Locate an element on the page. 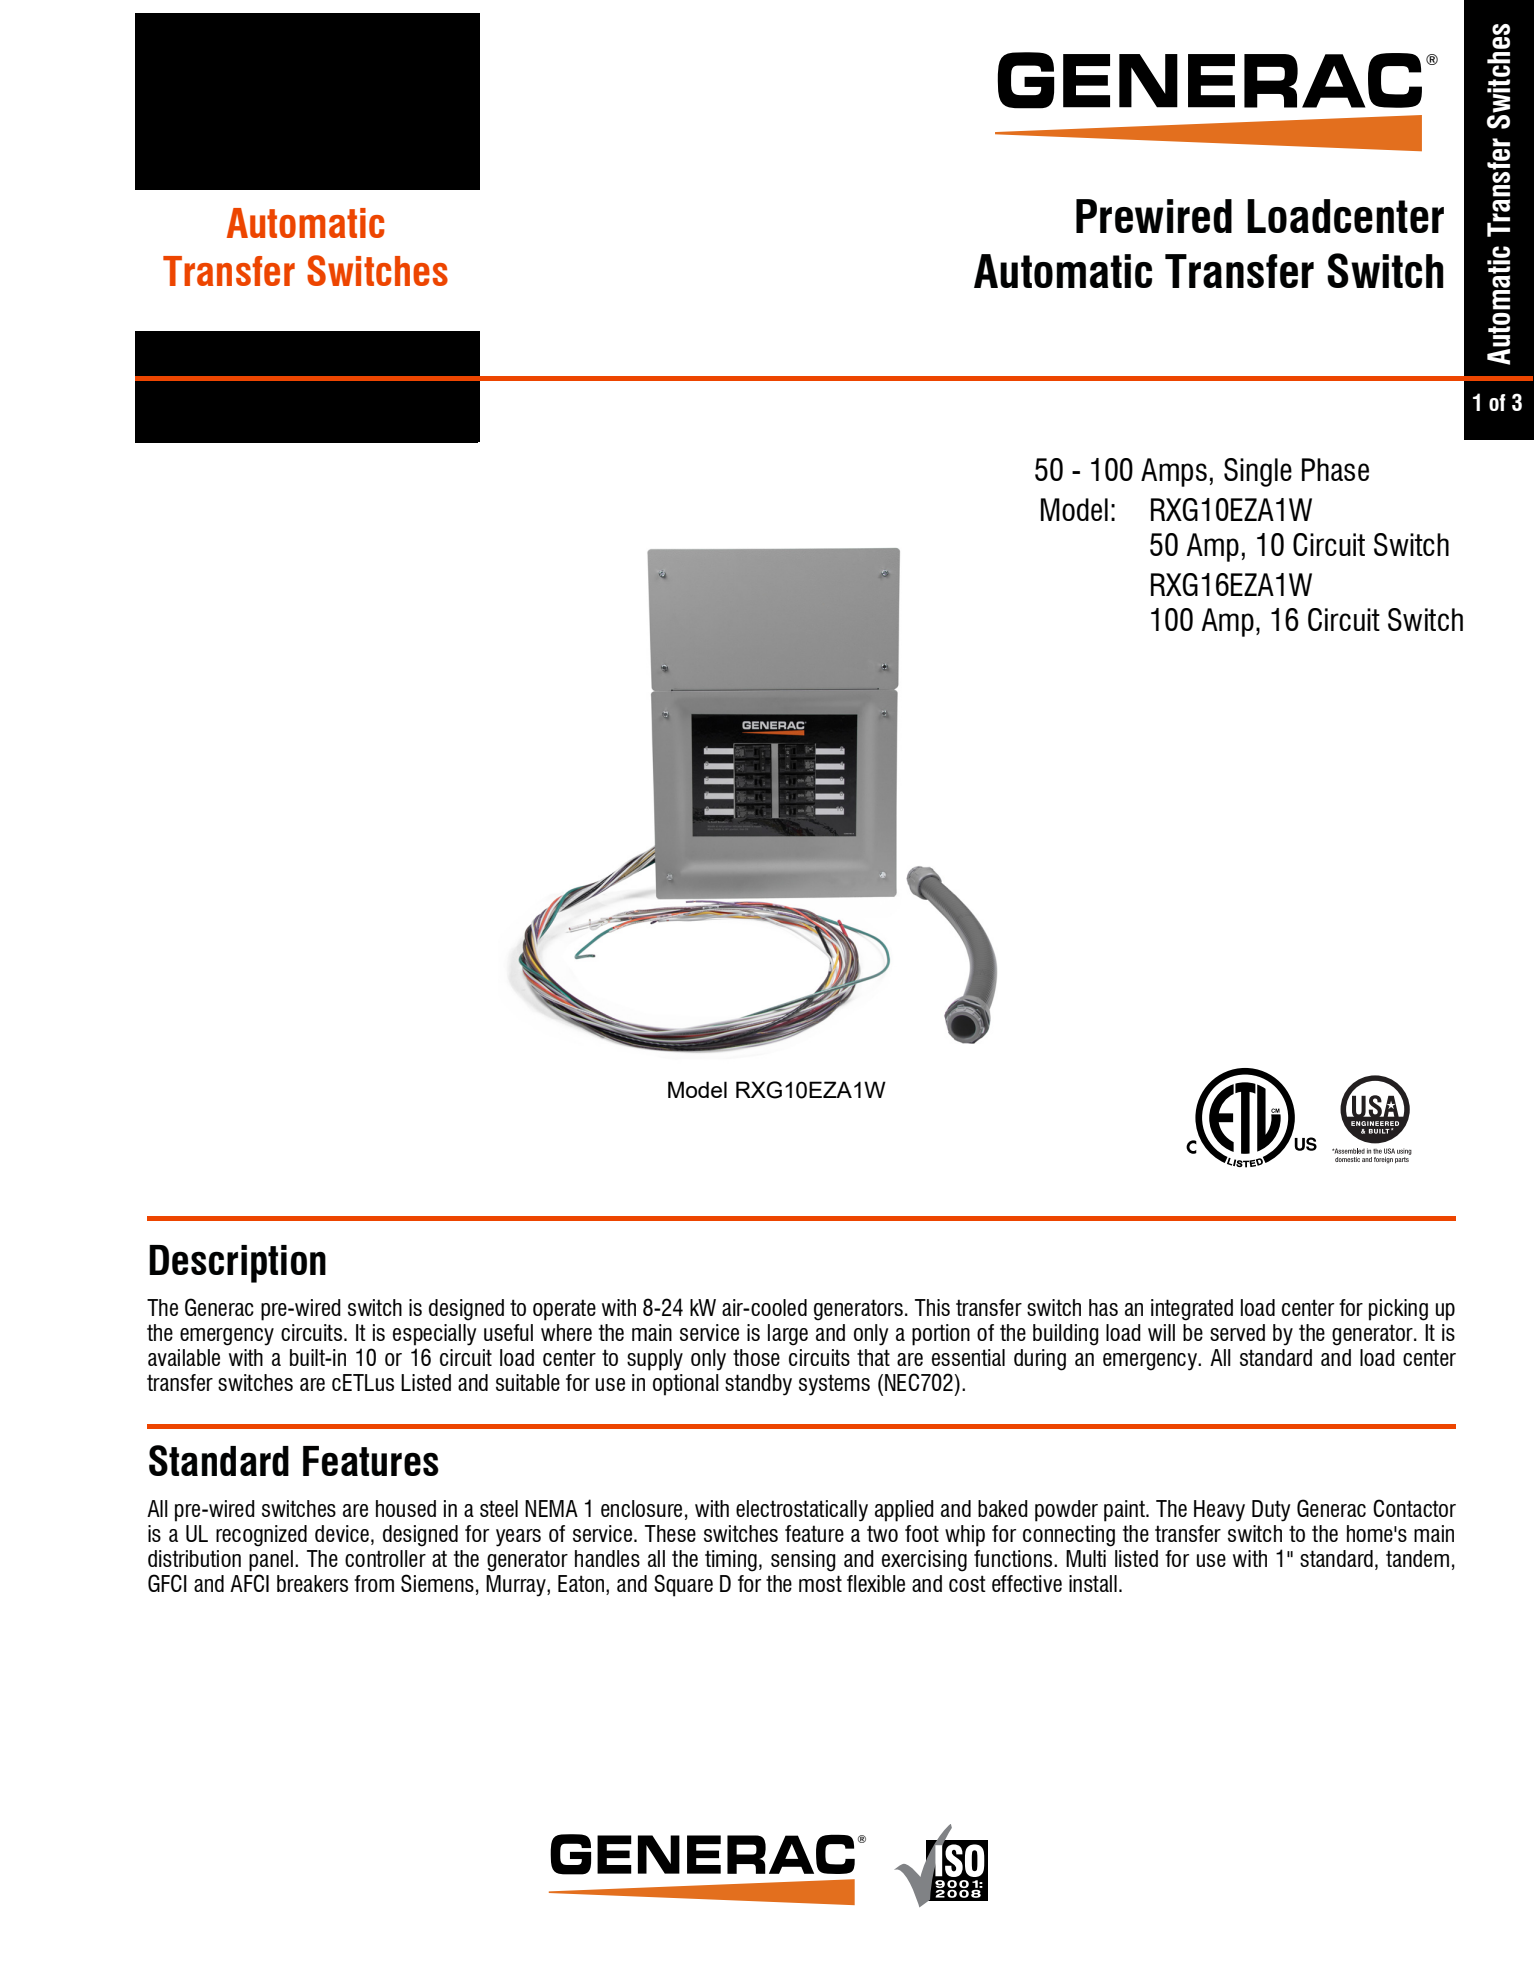  especially is located at coordinates (435, 1335).
